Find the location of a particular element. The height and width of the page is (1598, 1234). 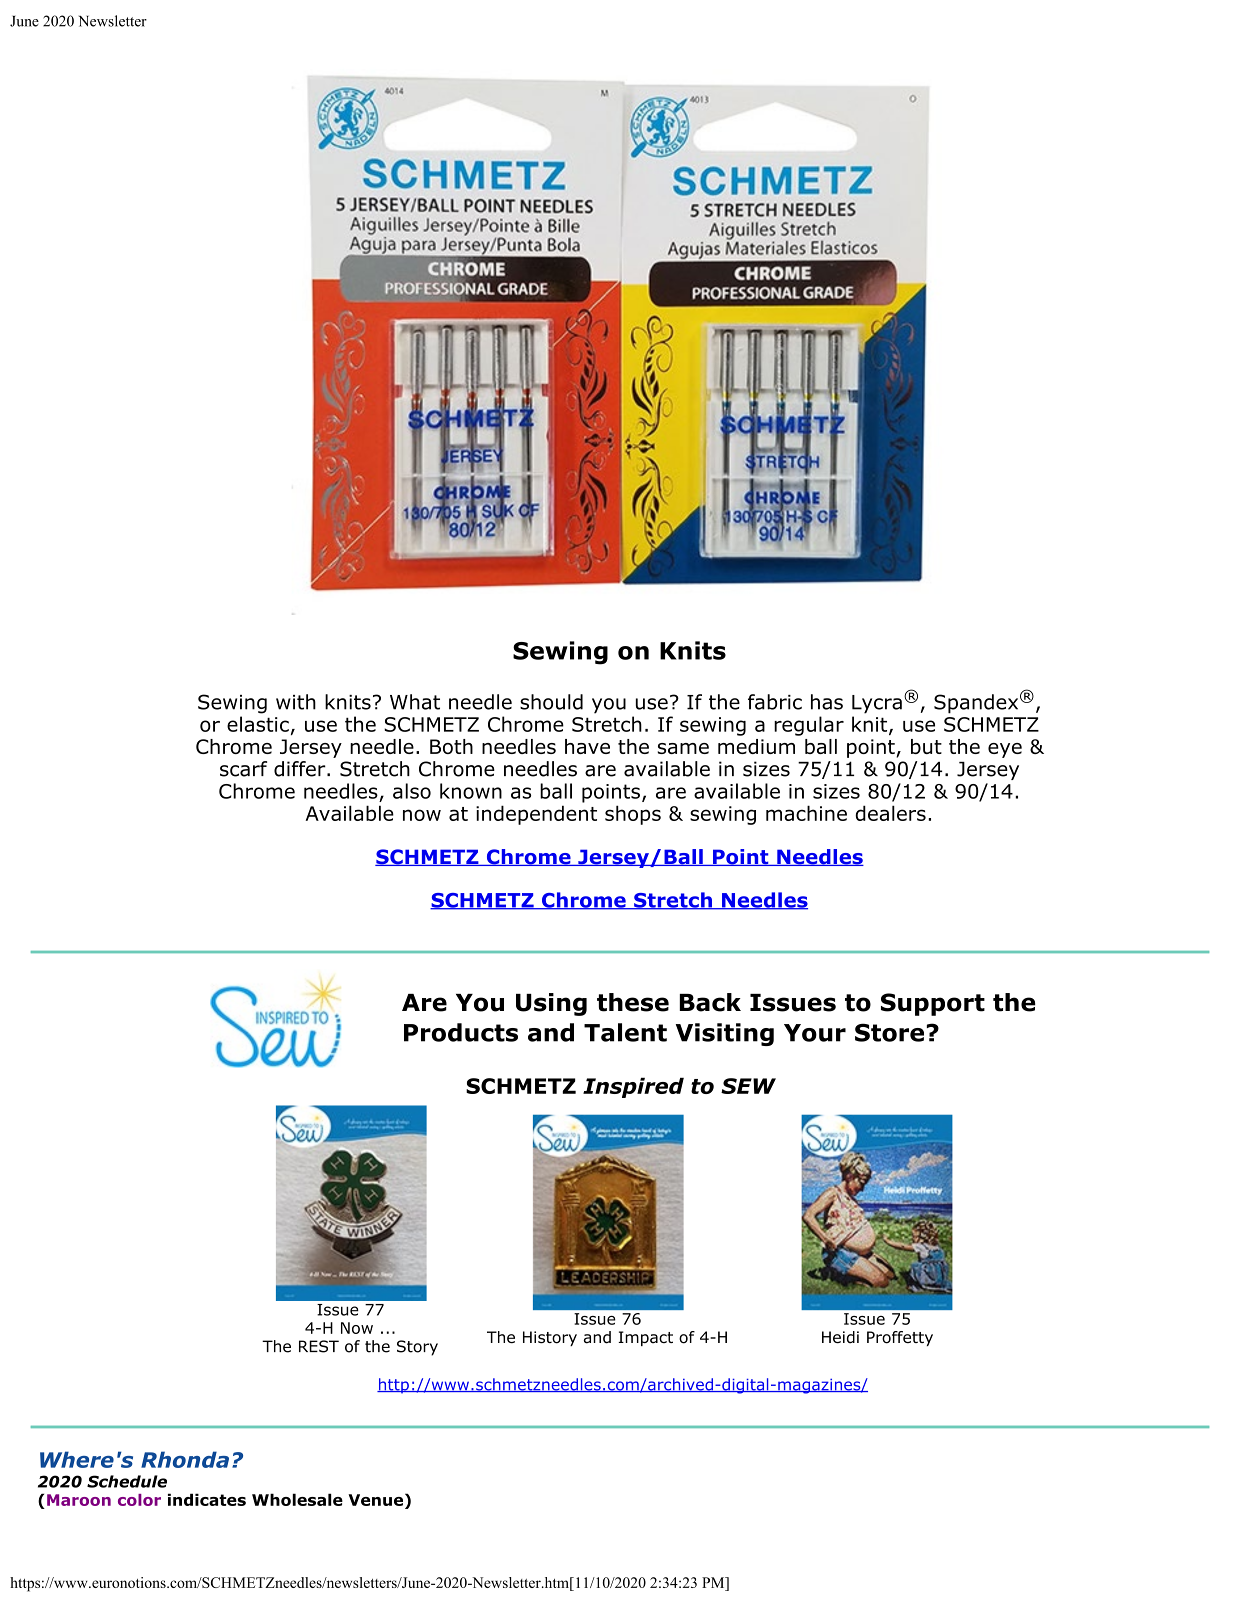

Venue is located at coordinates (375, 1500).
